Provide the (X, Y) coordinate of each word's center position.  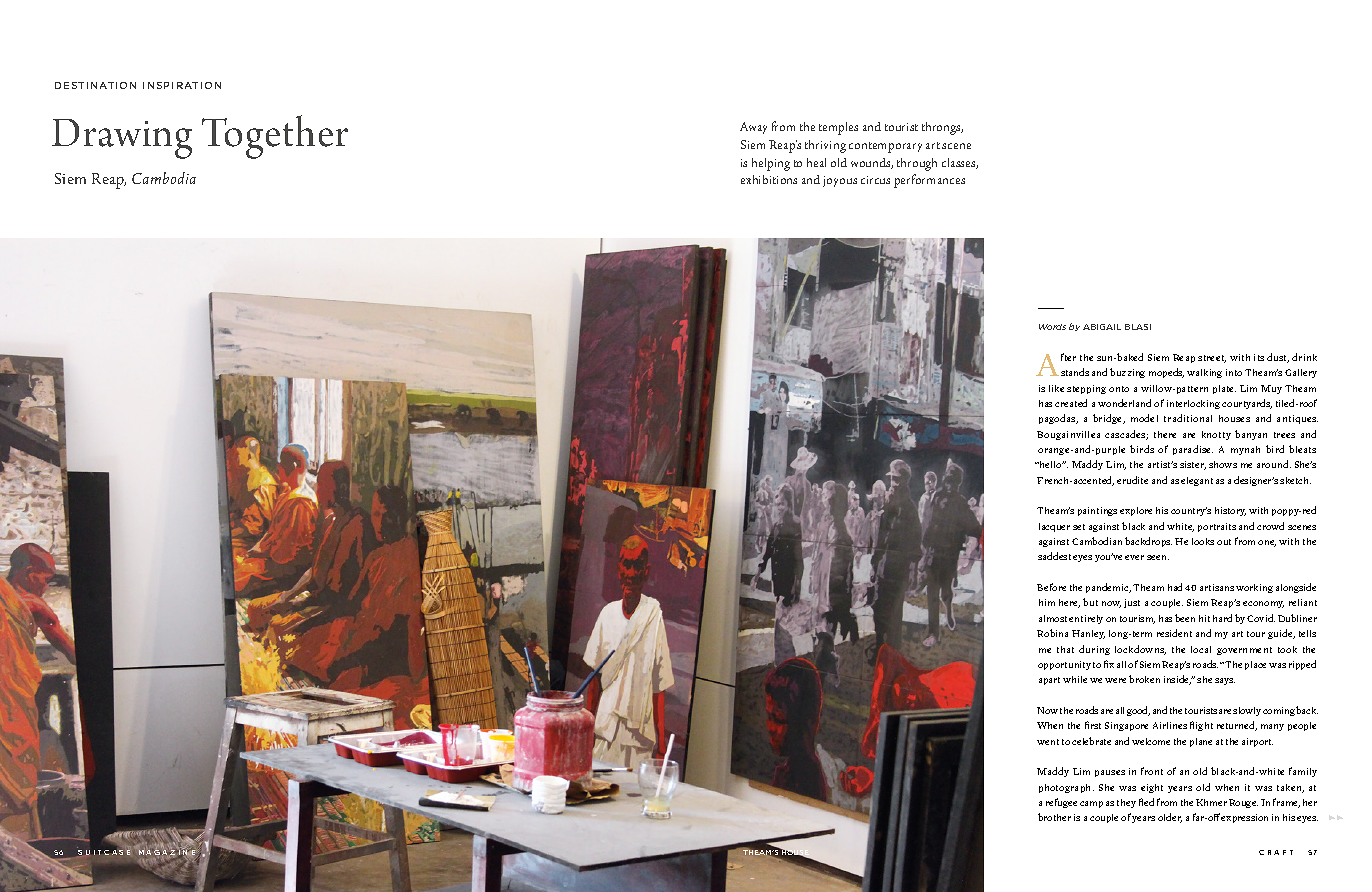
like (1056, 388)
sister (1193, 465)
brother (1054, 817)
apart (1049, 681)
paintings (1097, 511)
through (917, 164)
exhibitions (769, 179)
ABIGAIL (1102, 327)
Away (753, 128)
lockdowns (1140, 650)
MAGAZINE (168, 852)
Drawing (122, 139)
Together (275, 137)
